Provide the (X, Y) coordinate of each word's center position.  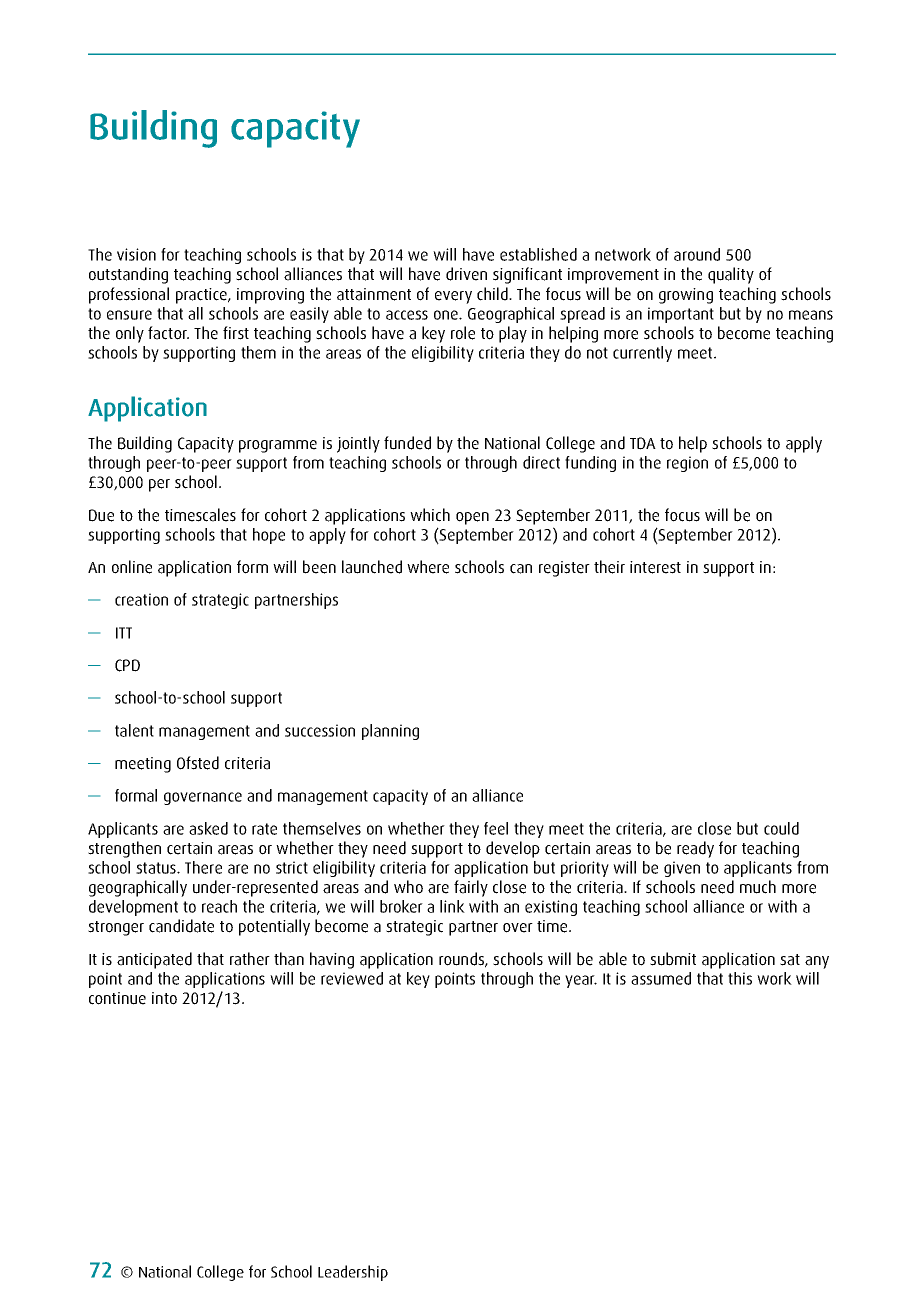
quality (731, 275)
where (428, 567)
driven (466, 274)
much (758, 887)
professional (129, 295)
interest (655, 567)
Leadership (353, 1273)
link (452, 906)
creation (141, 599)
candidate (181, 926)
